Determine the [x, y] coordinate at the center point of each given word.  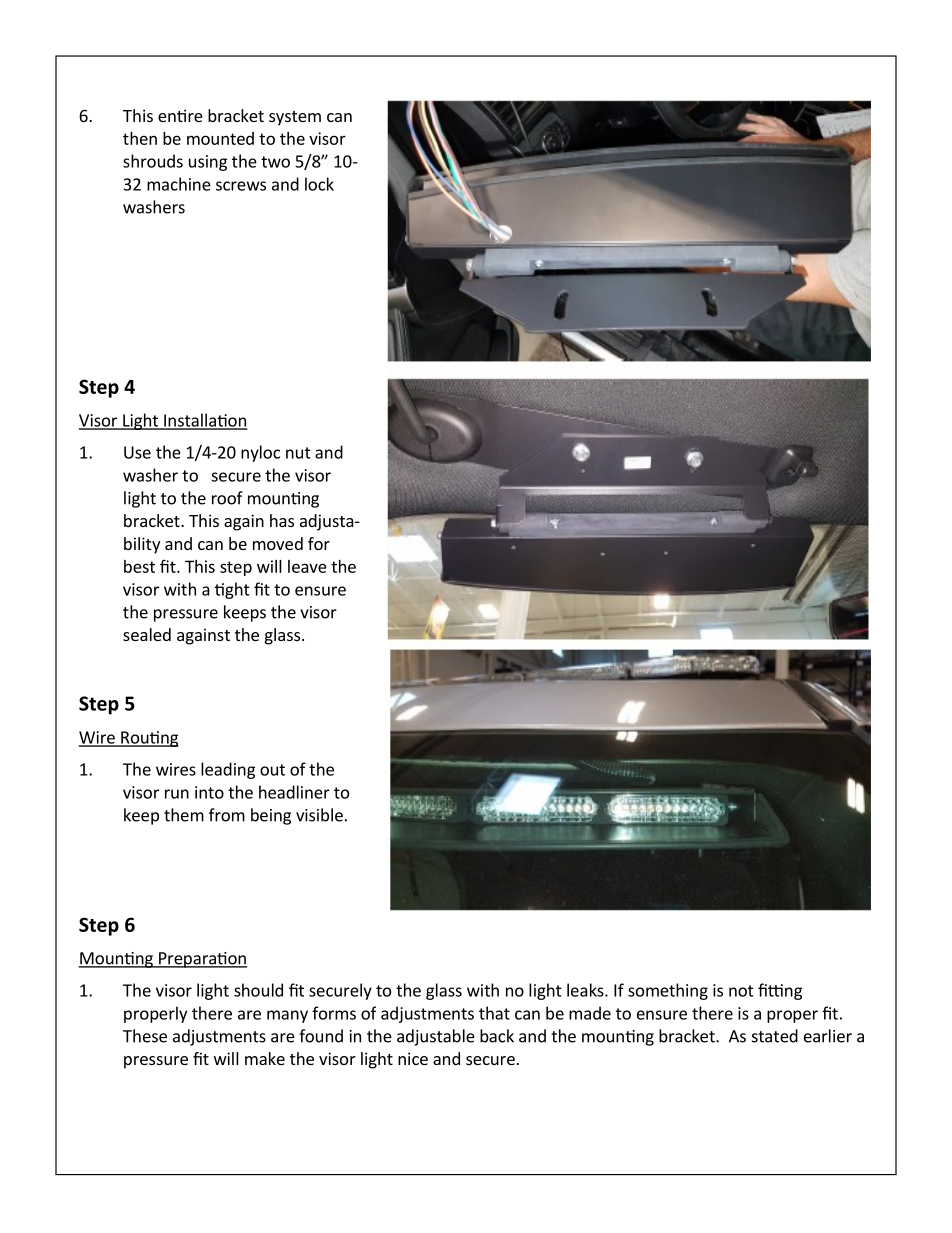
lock [319, 184]
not [741, 991]
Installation [205, 421]
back [497, 1036]
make [265, 1058]
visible [319, 815]
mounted [220, 138]
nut [298, 453]
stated [775, 1036]
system [295, 118]
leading [228, 770]
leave [307, 566]
